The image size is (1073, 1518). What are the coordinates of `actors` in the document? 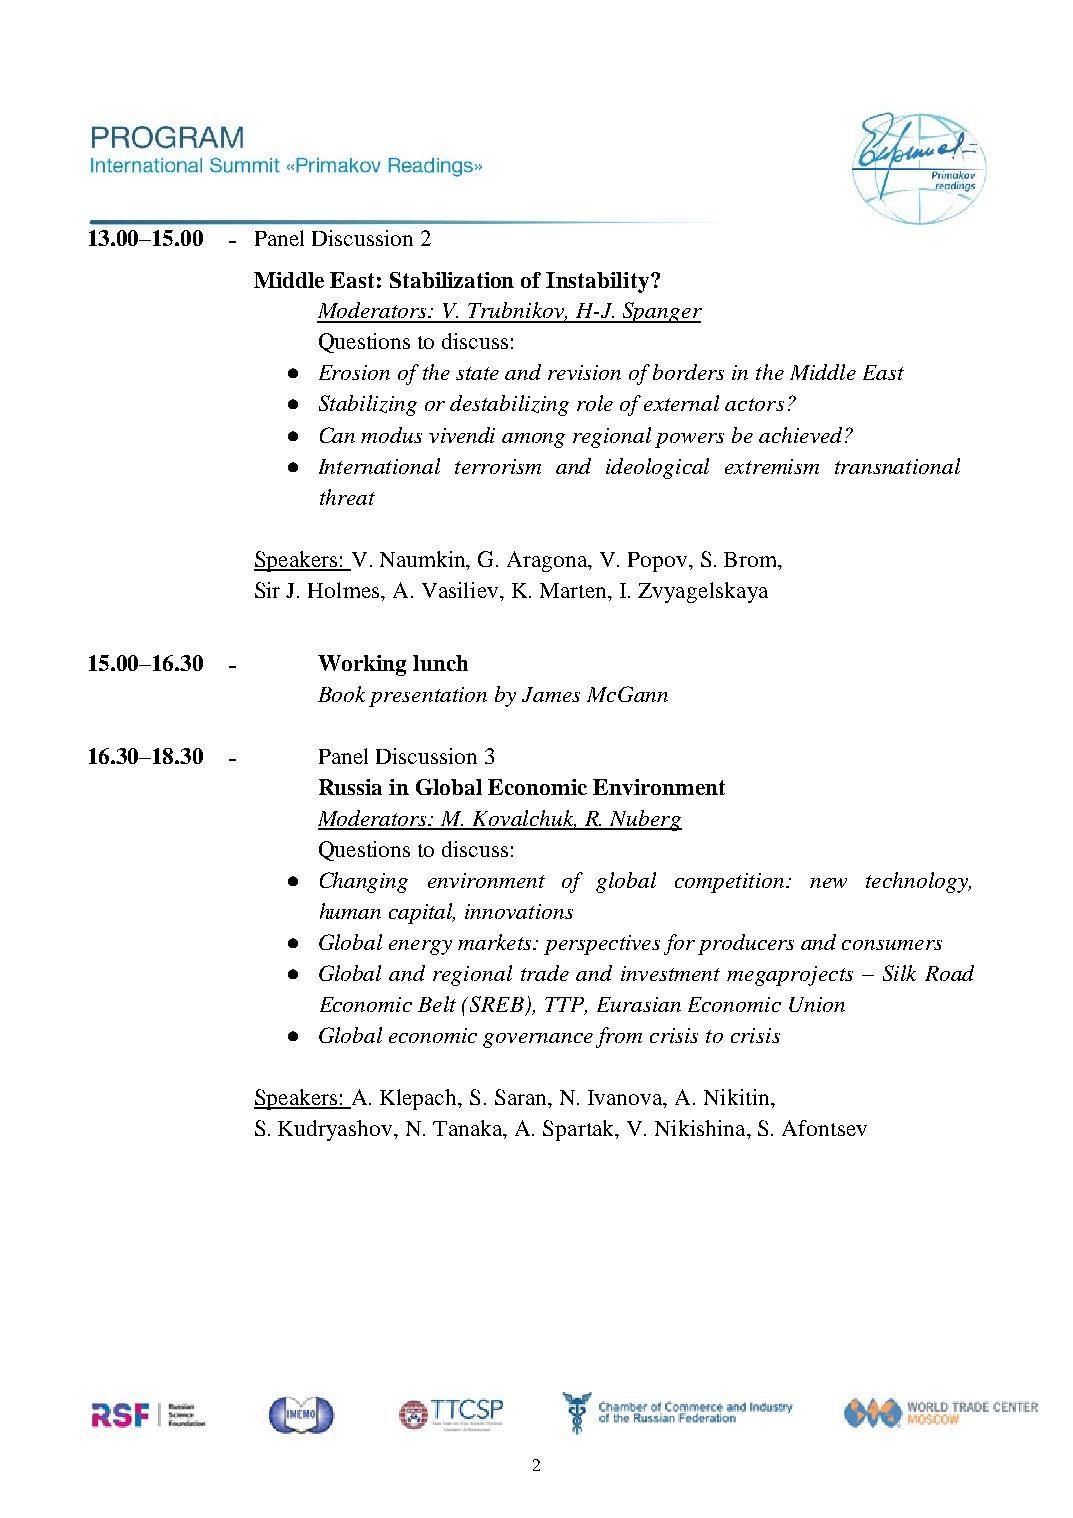 It's located at (754, 404).
